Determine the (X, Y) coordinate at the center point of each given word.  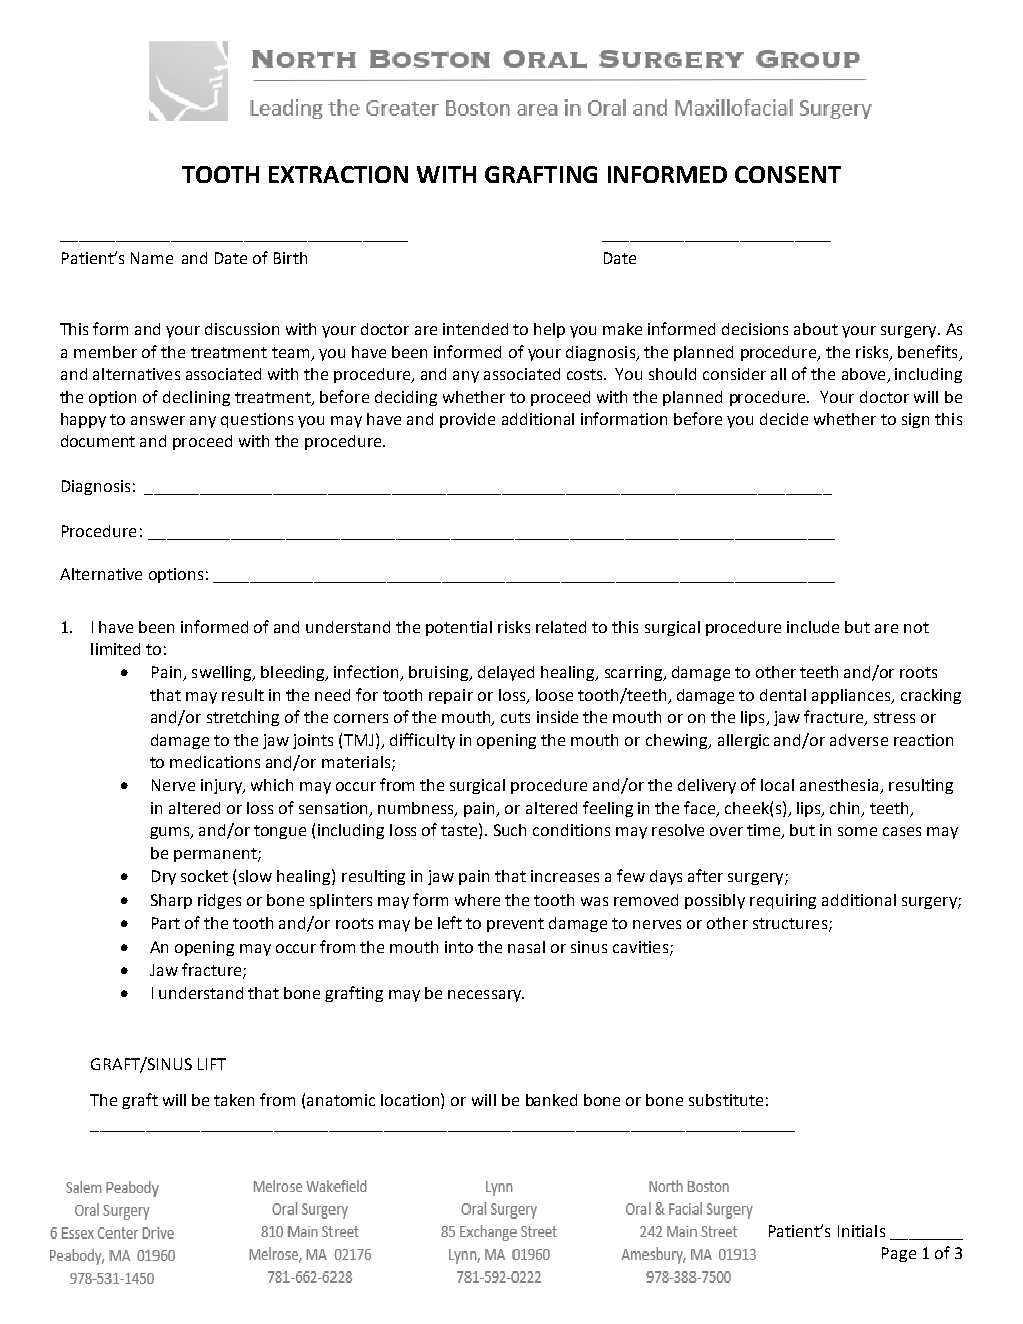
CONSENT (788, 174)
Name (152, 258)
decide (784, 419)
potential (459, 628)
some (857, 831)
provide (467, 420)
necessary (486, 996)
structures (790, 923)
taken (234, 1100)
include (813, 627)
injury (223, 786)
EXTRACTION (338, 174)
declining (196, 398)
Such (510, 830)
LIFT (212, 1064)
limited (115, 649)
